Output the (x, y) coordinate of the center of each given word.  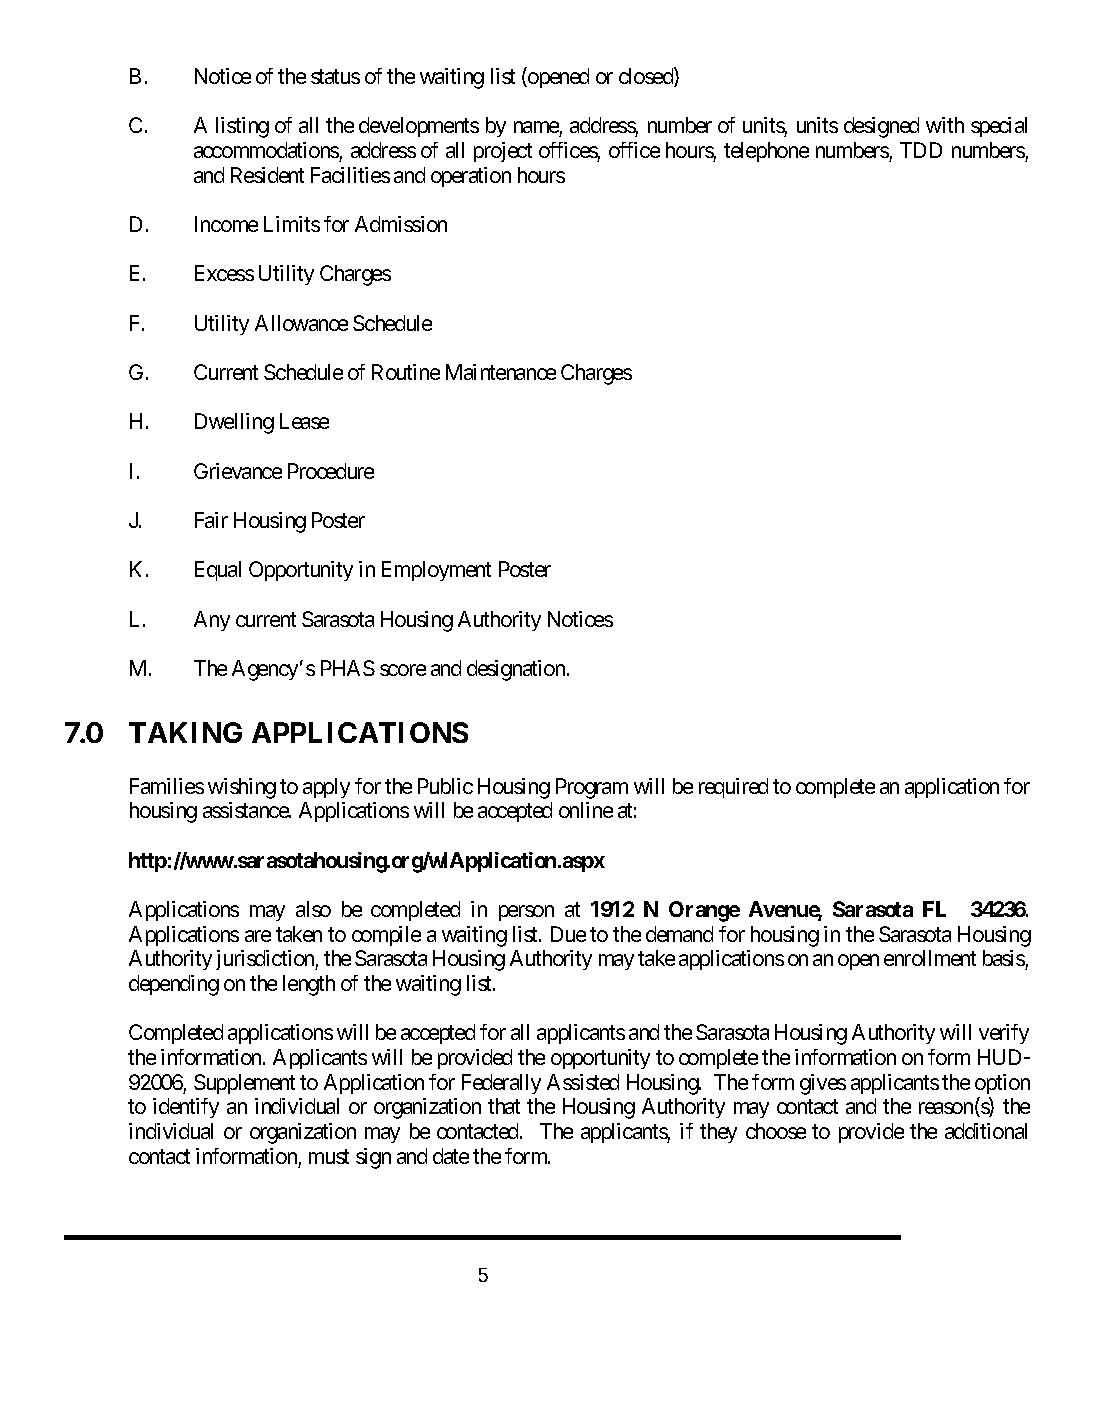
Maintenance (501, 372)
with (945, 125)
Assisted (583, 1082)
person (526, 913)
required (733, 788)
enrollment (930, 958)
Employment (436, 571)
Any (212, 621)
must (329, 1156)
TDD (921, 150)
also (313, 909)
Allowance (301, 323)
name (536, 127)
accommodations (266, 150)
